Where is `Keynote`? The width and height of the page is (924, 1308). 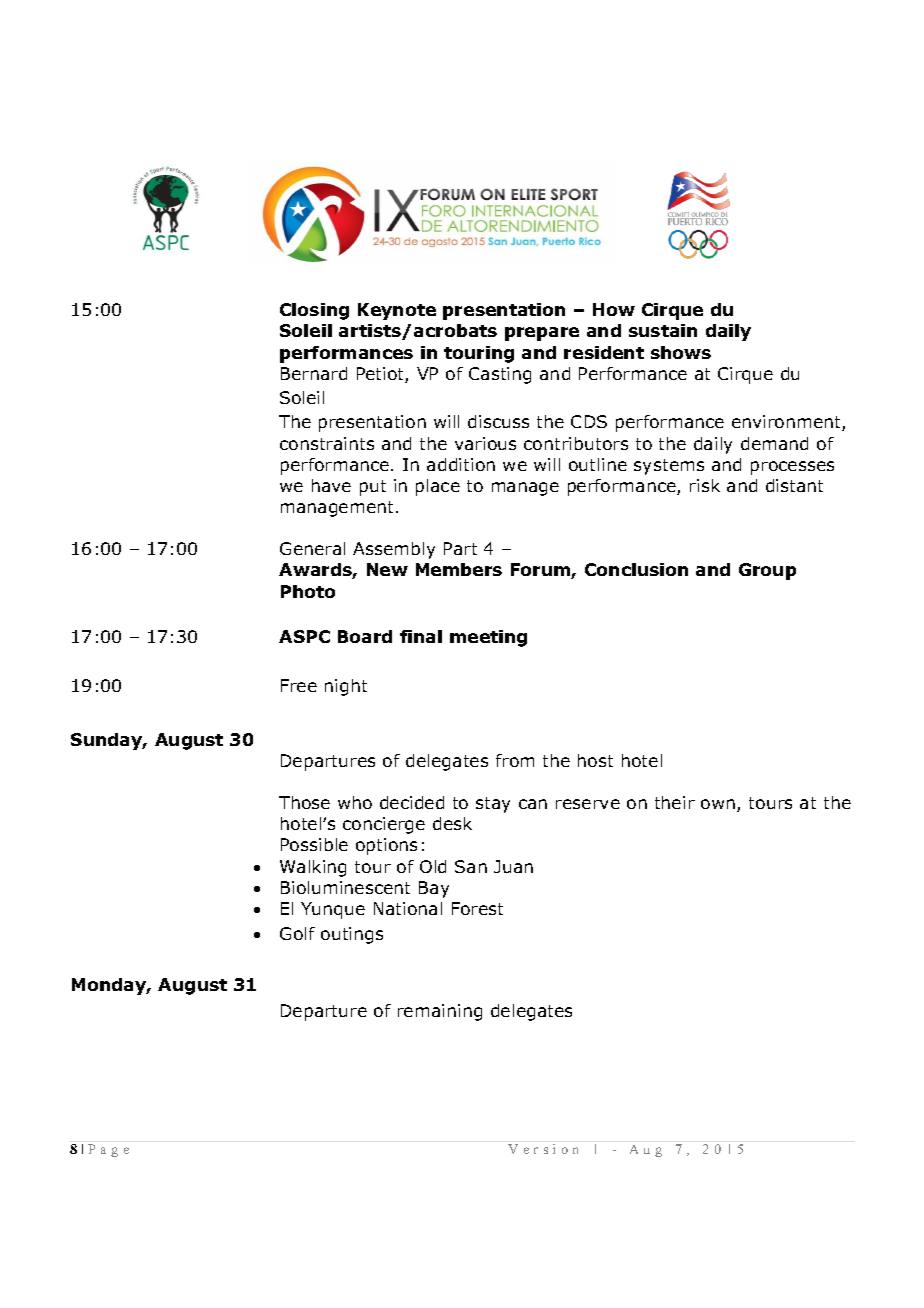 Keynote is located at coordinates (397, 311).
